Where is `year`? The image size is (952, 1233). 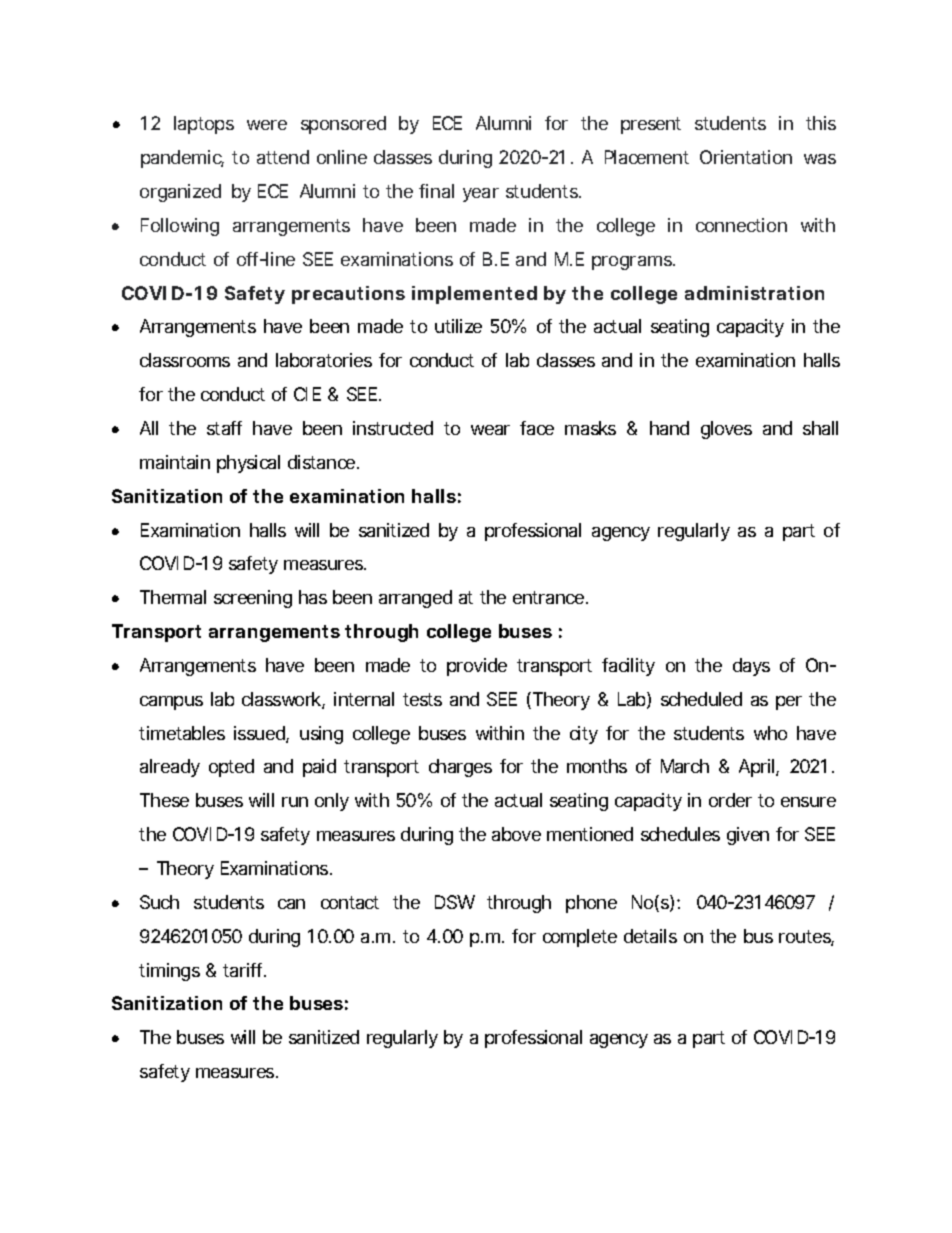 year is located at coordinates (481, 195).
